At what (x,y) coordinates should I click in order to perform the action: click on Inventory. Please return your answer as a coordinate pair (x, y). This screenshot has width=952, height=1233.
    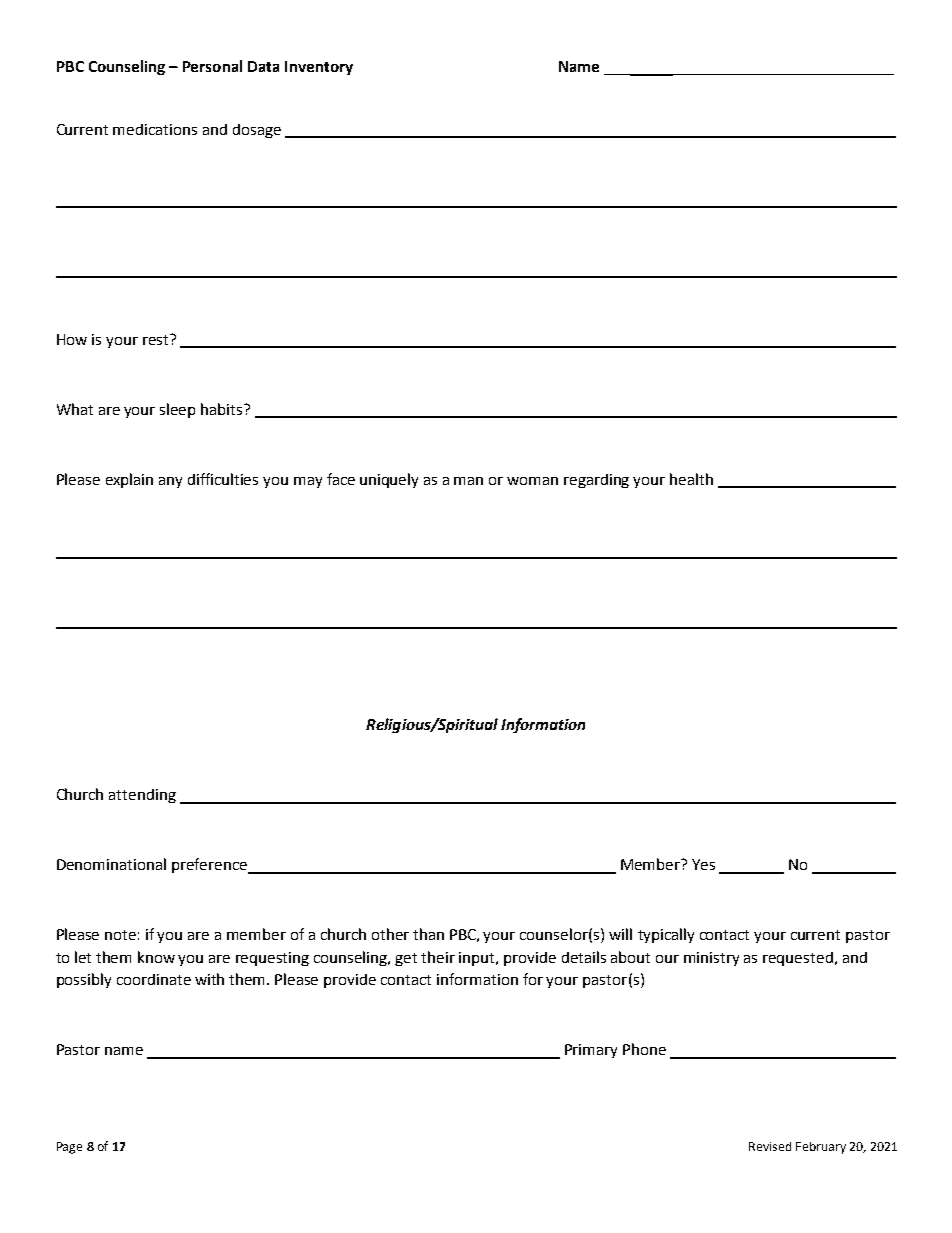
    Looking at the image, I should click on (319, 68).
